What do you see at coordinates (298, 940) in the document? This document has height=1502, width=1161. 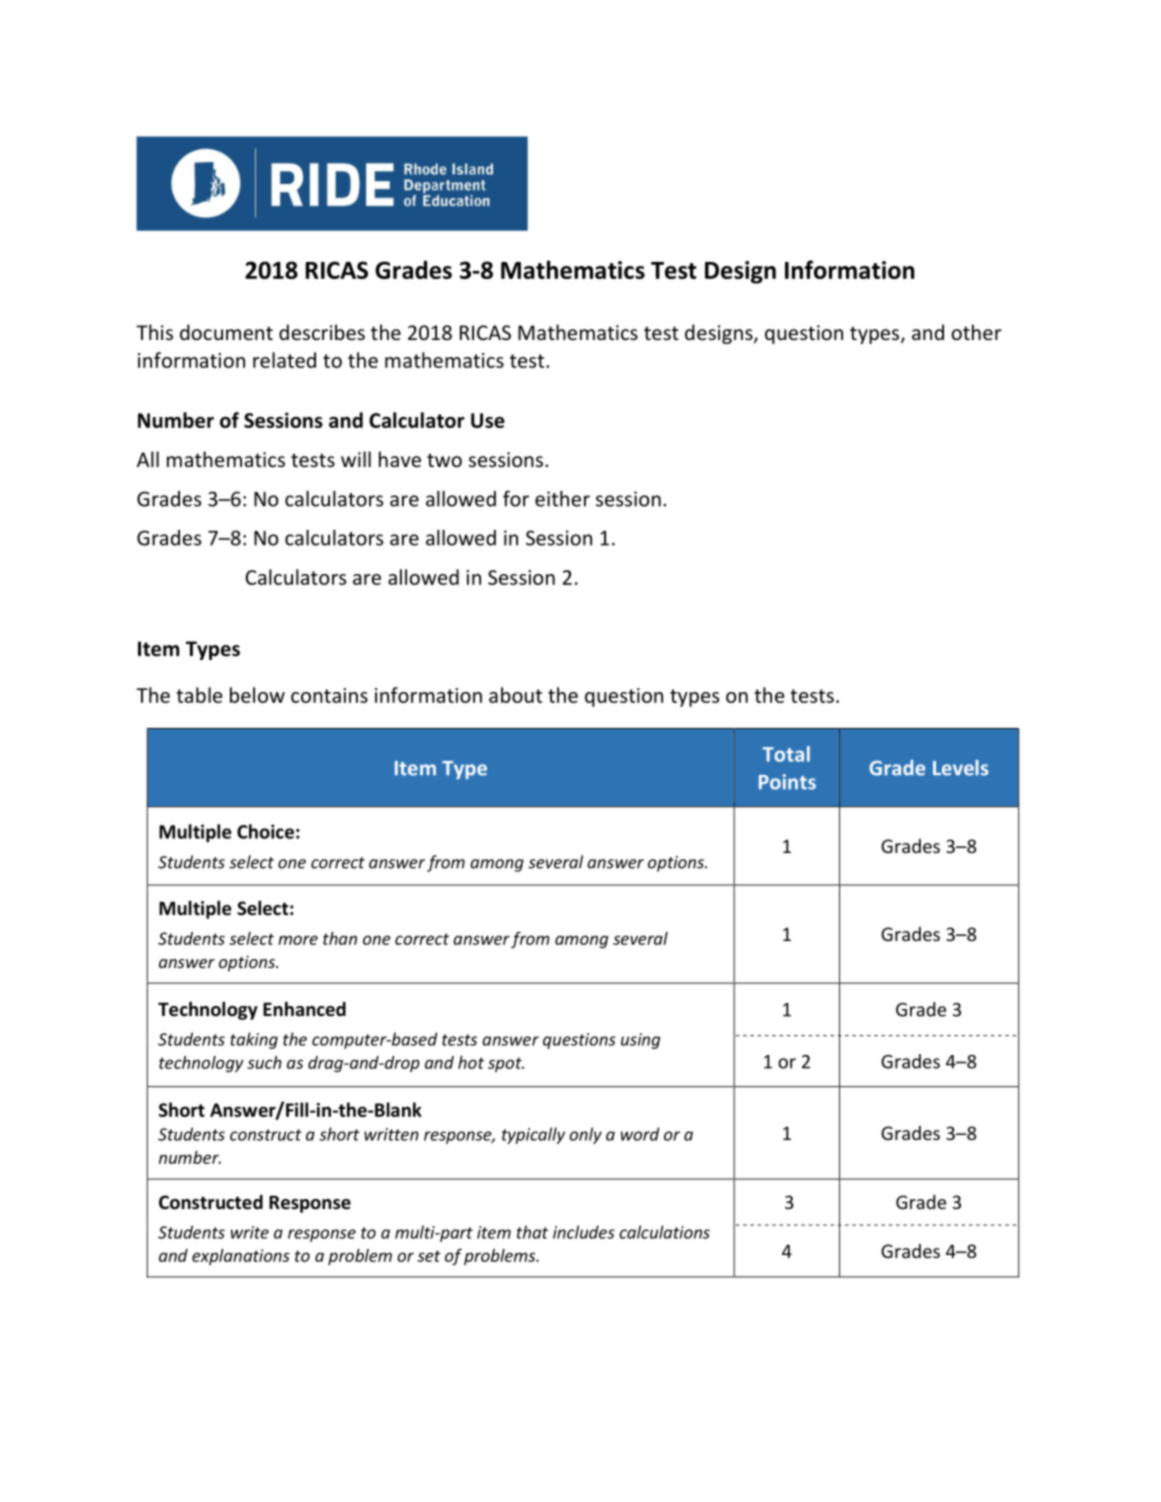 I see `more` at bounding box center [298, 940].
